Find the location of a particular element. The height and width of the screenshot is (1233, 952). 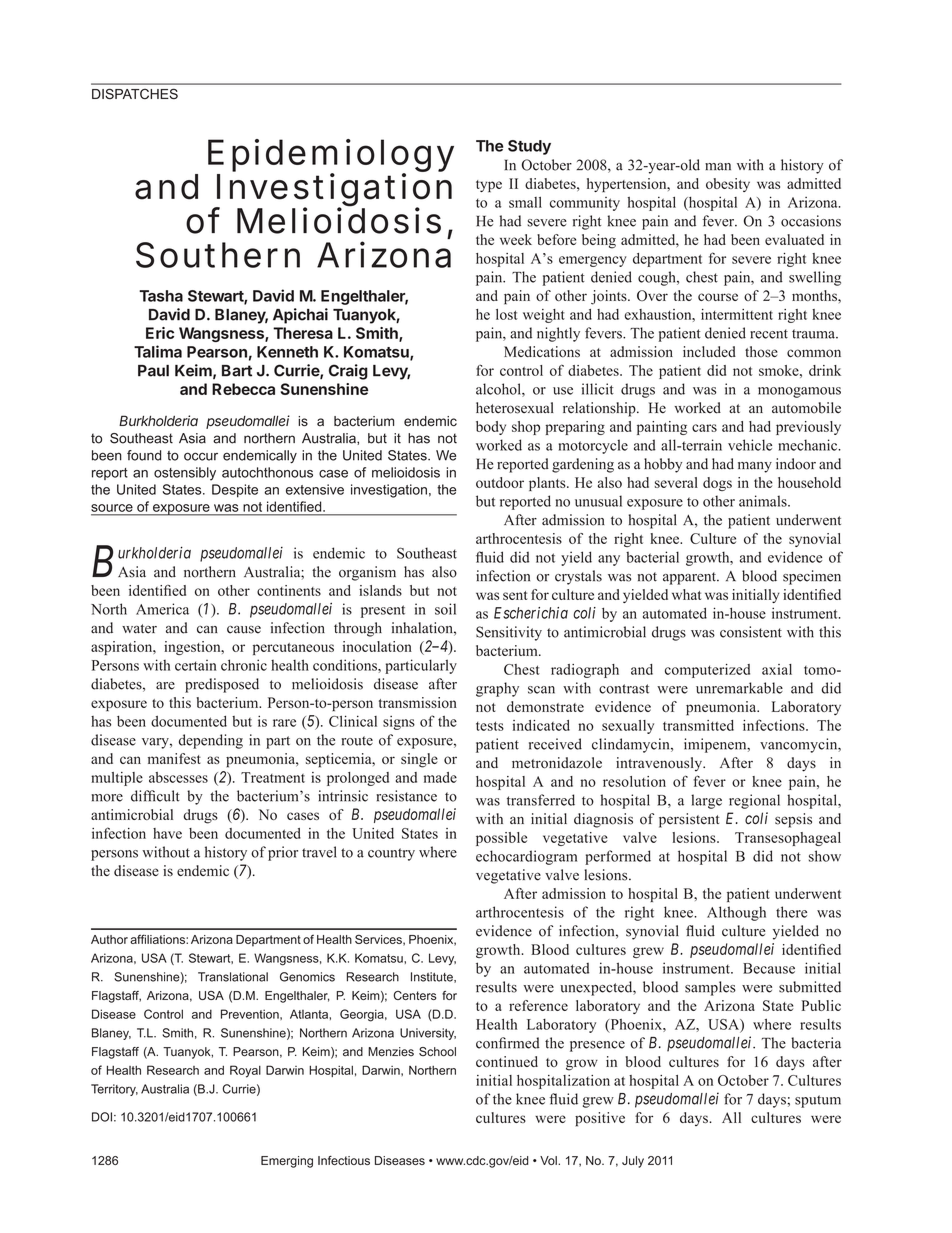

soil is located at coordinates (445, 609).
